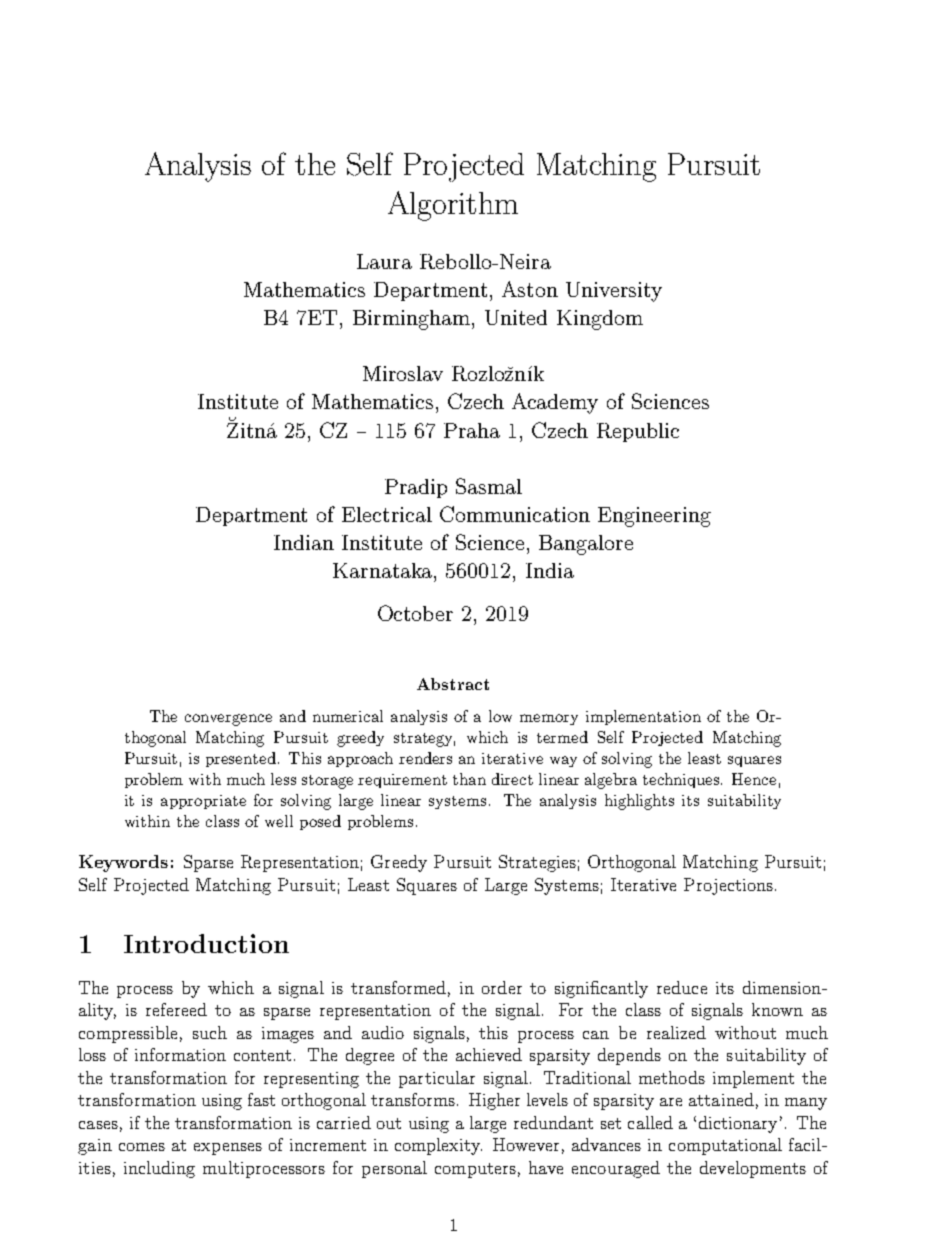 This screenshot has height=1233, width=952. What do you see at coordinates (387, 514) in the screenshot?
I see `Electrical` at bounding box center [387, 514].
